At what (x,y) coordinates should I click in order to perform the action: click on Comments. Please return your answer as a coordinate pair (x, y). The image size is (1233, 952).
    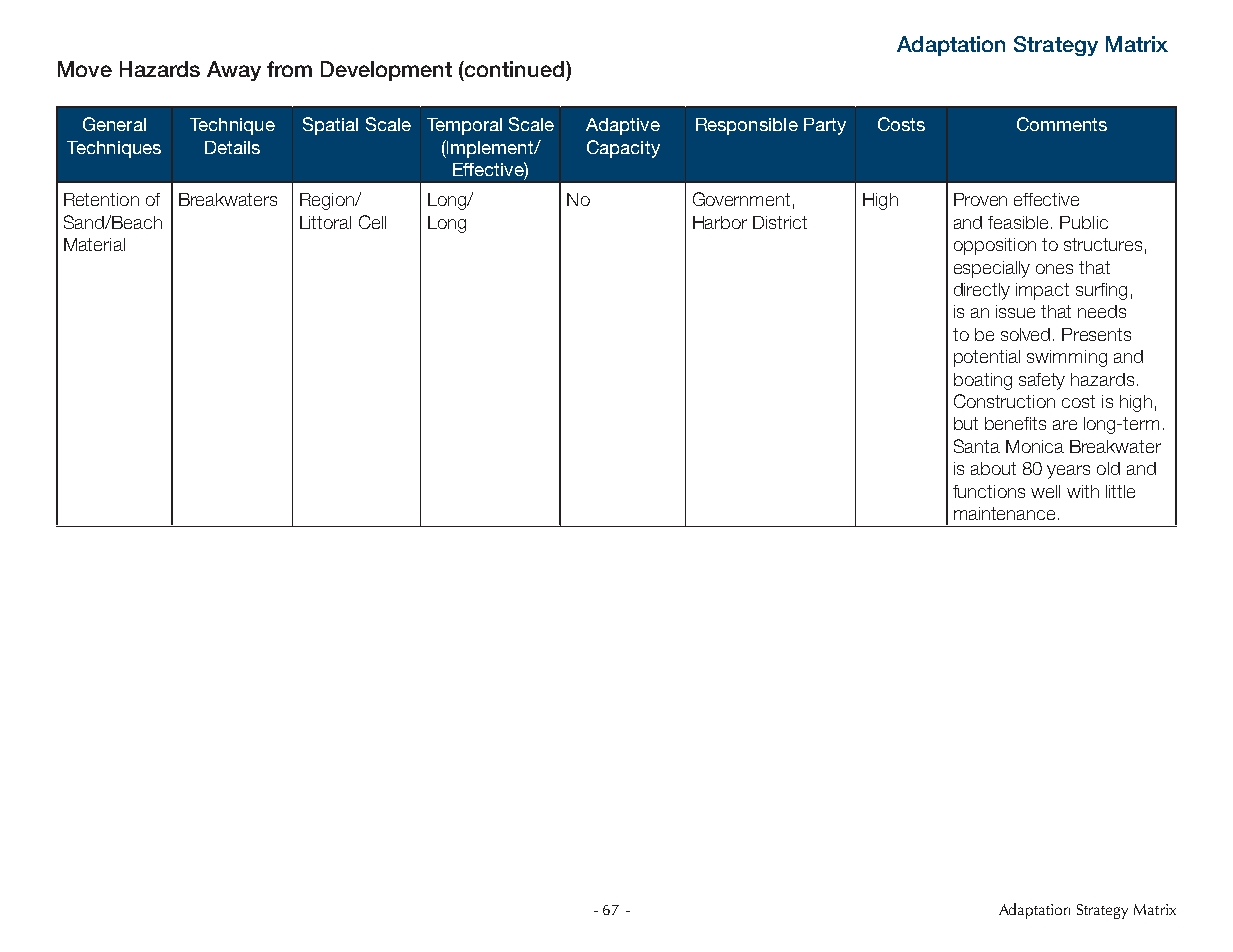
    Looking at the image, I should click on (1062, 124).
